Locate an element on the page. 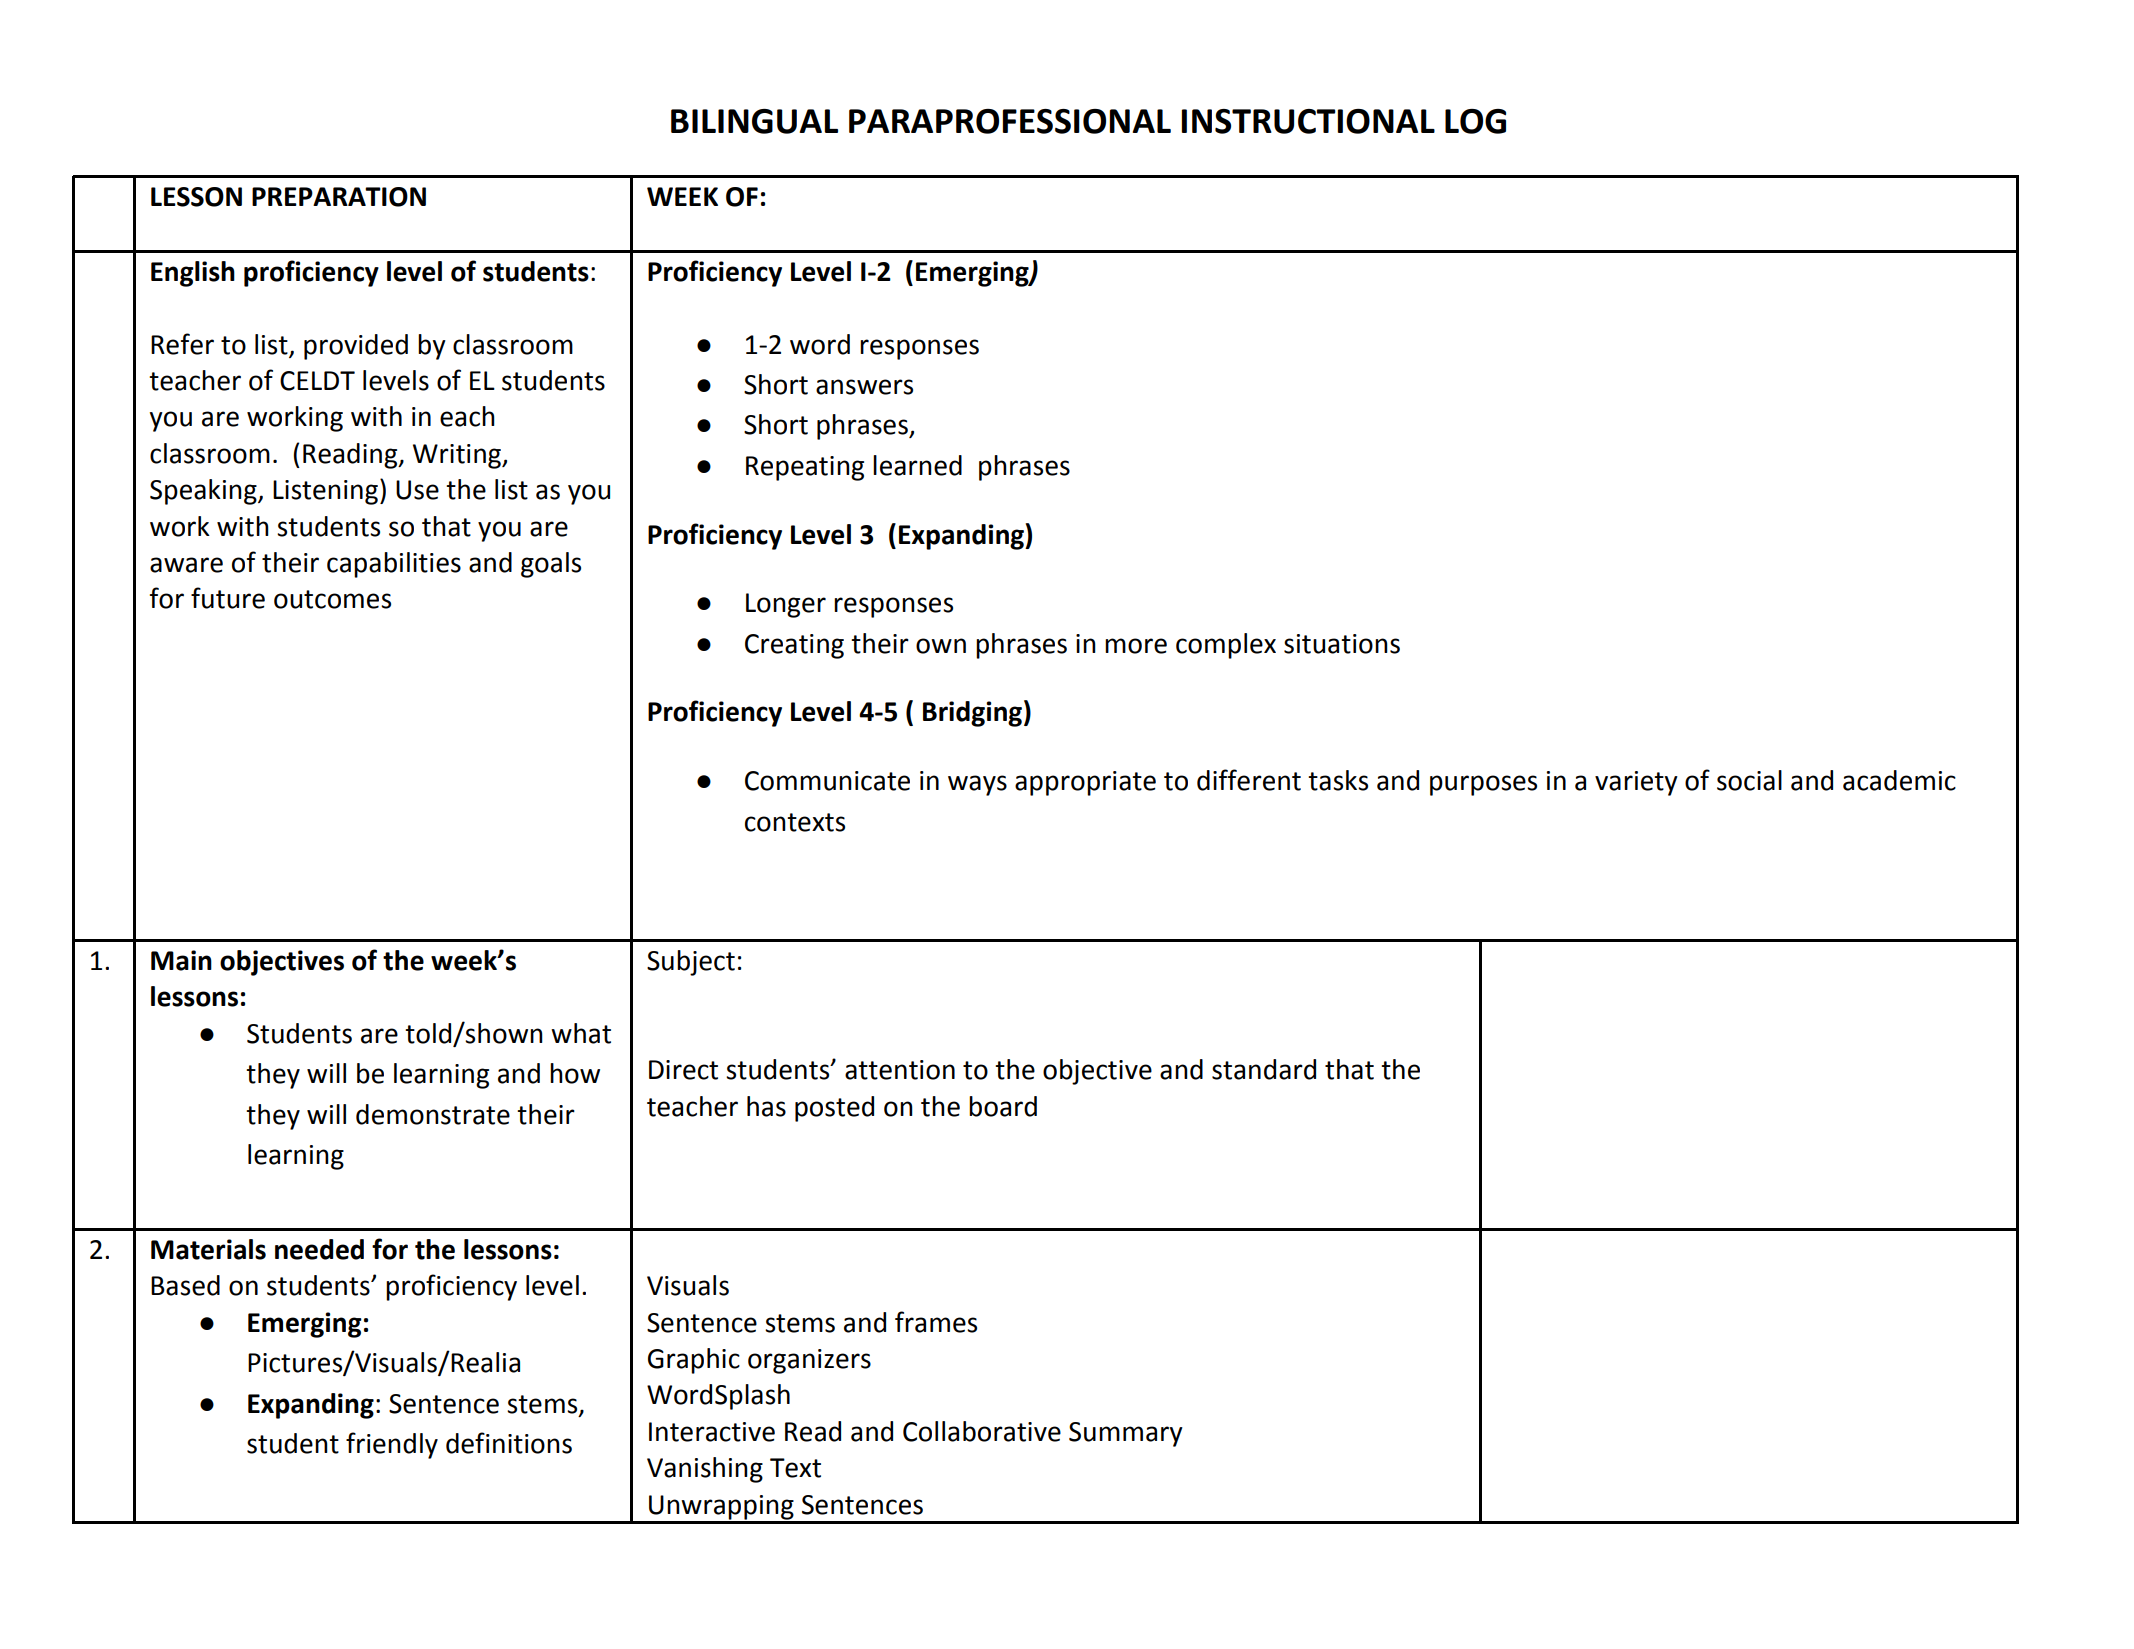 Image resolution: width=2134 pixels, height=1649 pixels. outcomes is located at coordinates (332, 599).
